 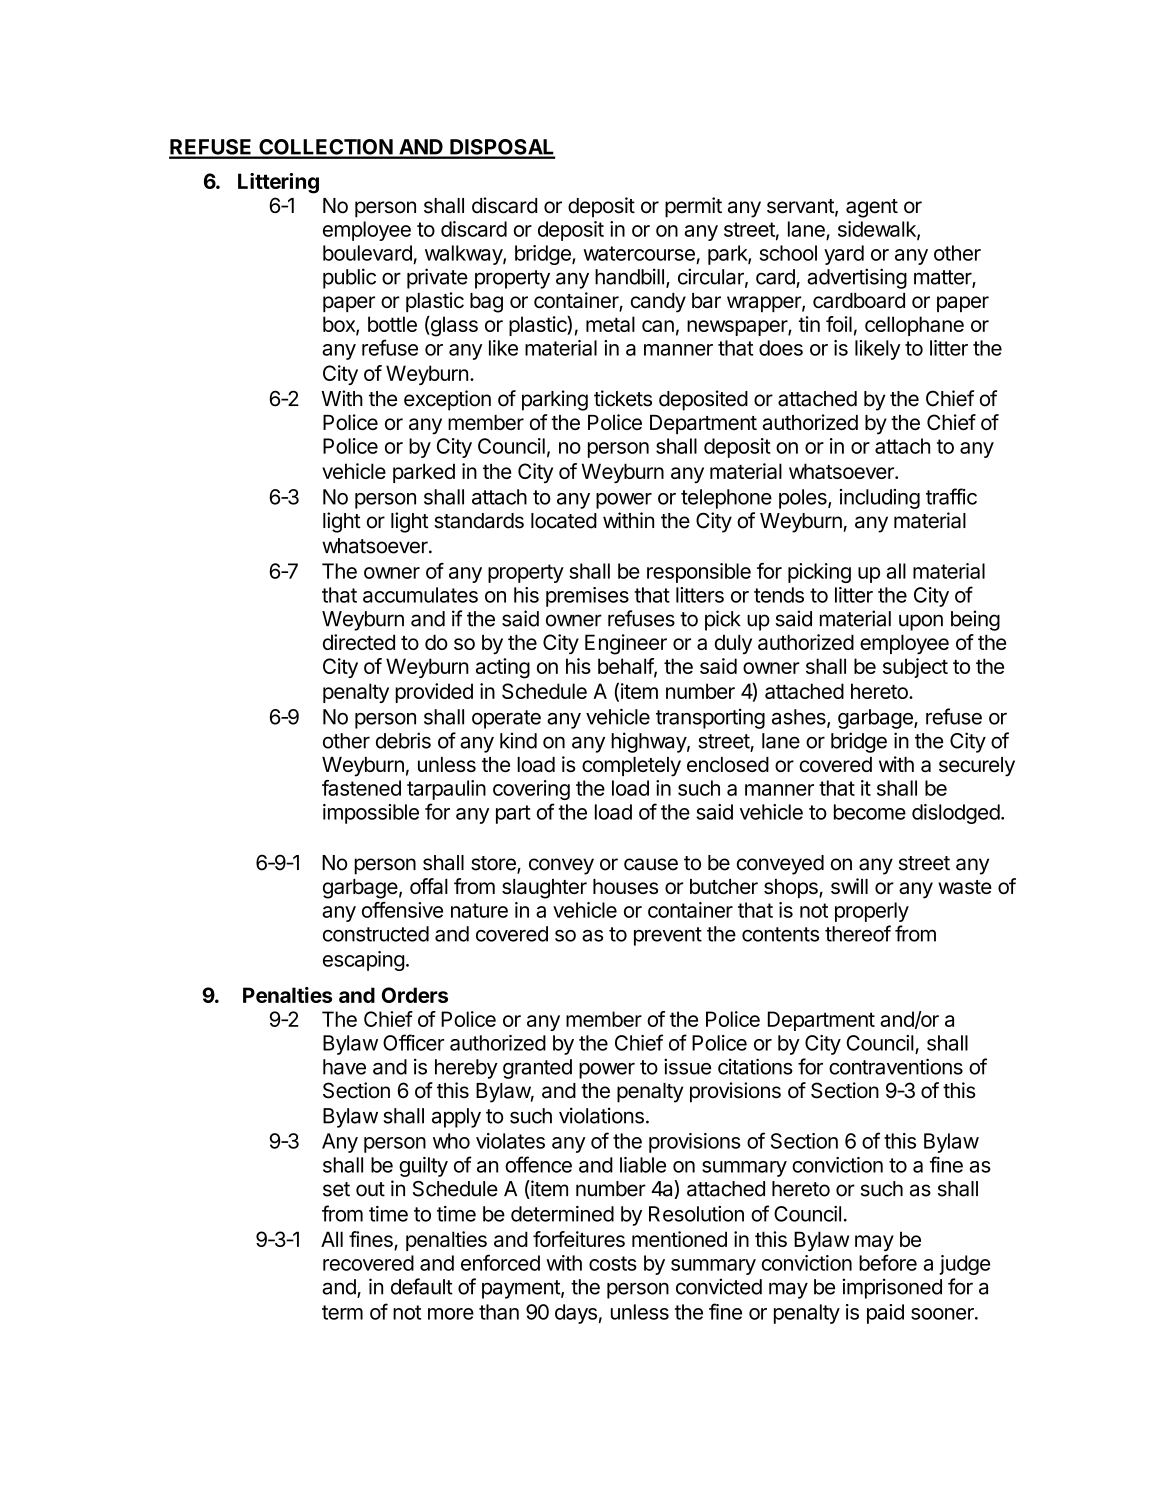 I want to click on imprisoned, so click(x=892, y=1288).
